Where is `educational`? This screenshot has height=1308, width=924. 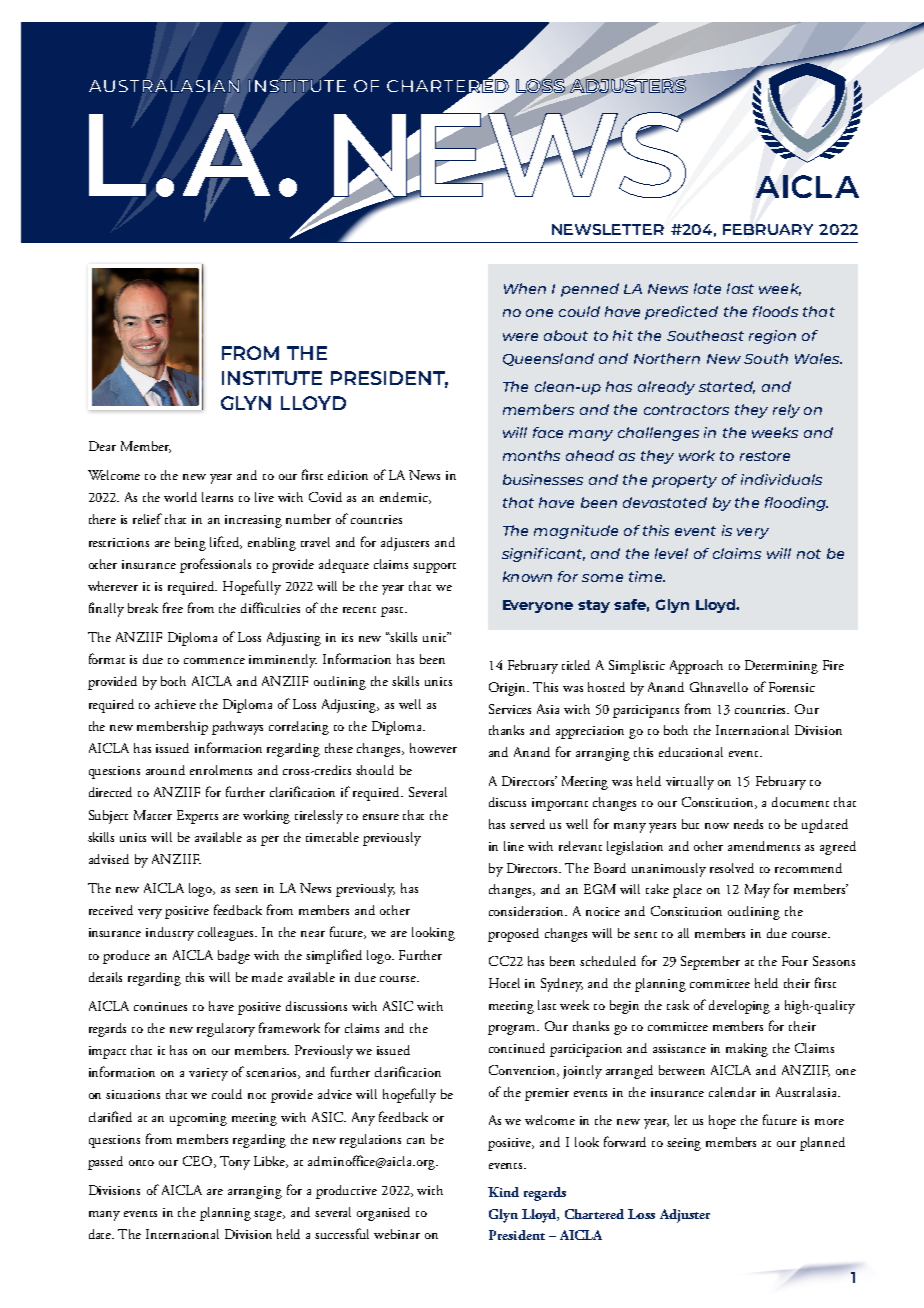 educational is located at coordinates (691, 752).
